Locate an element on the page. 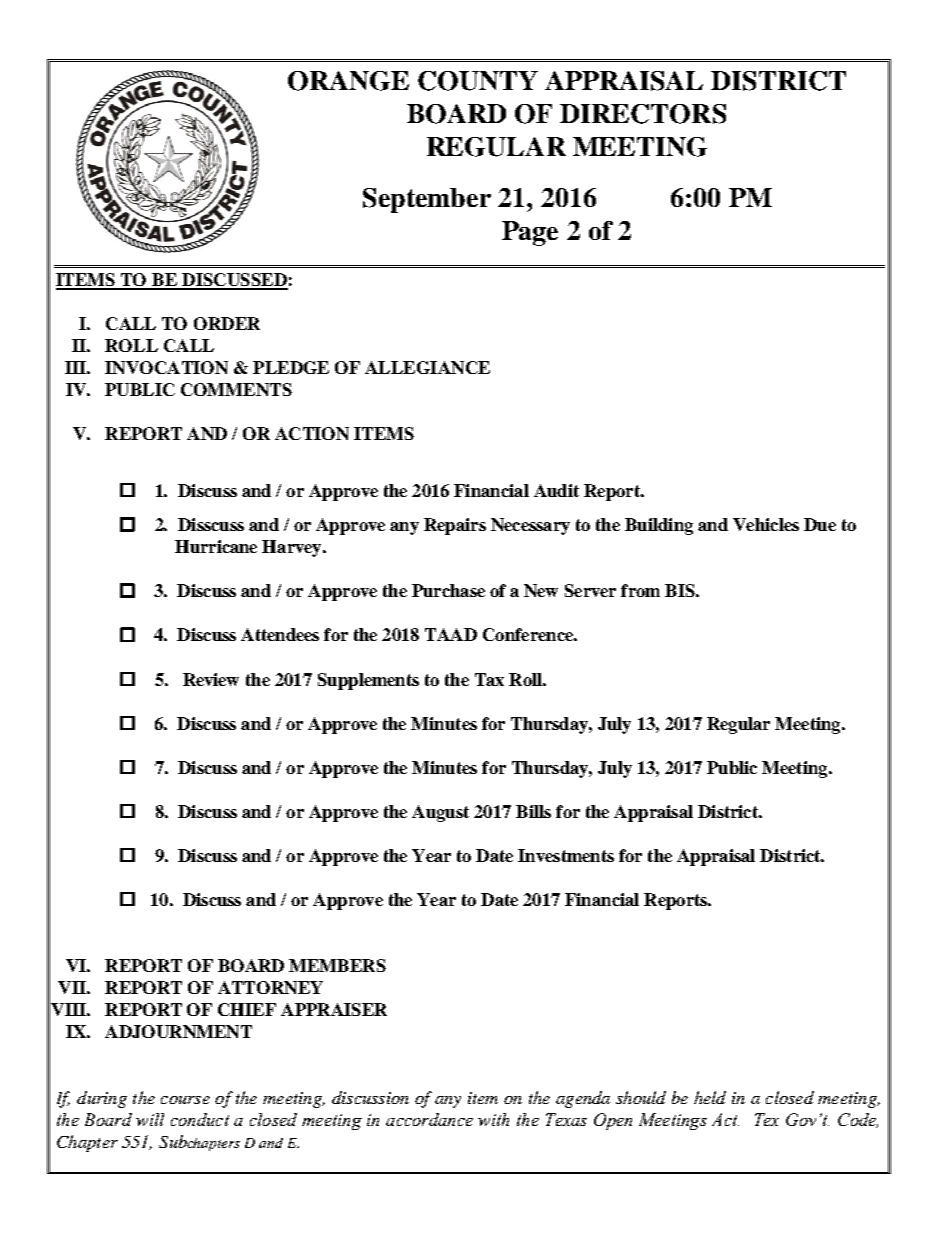  Vehicles is located at coordinates (766, 524).
